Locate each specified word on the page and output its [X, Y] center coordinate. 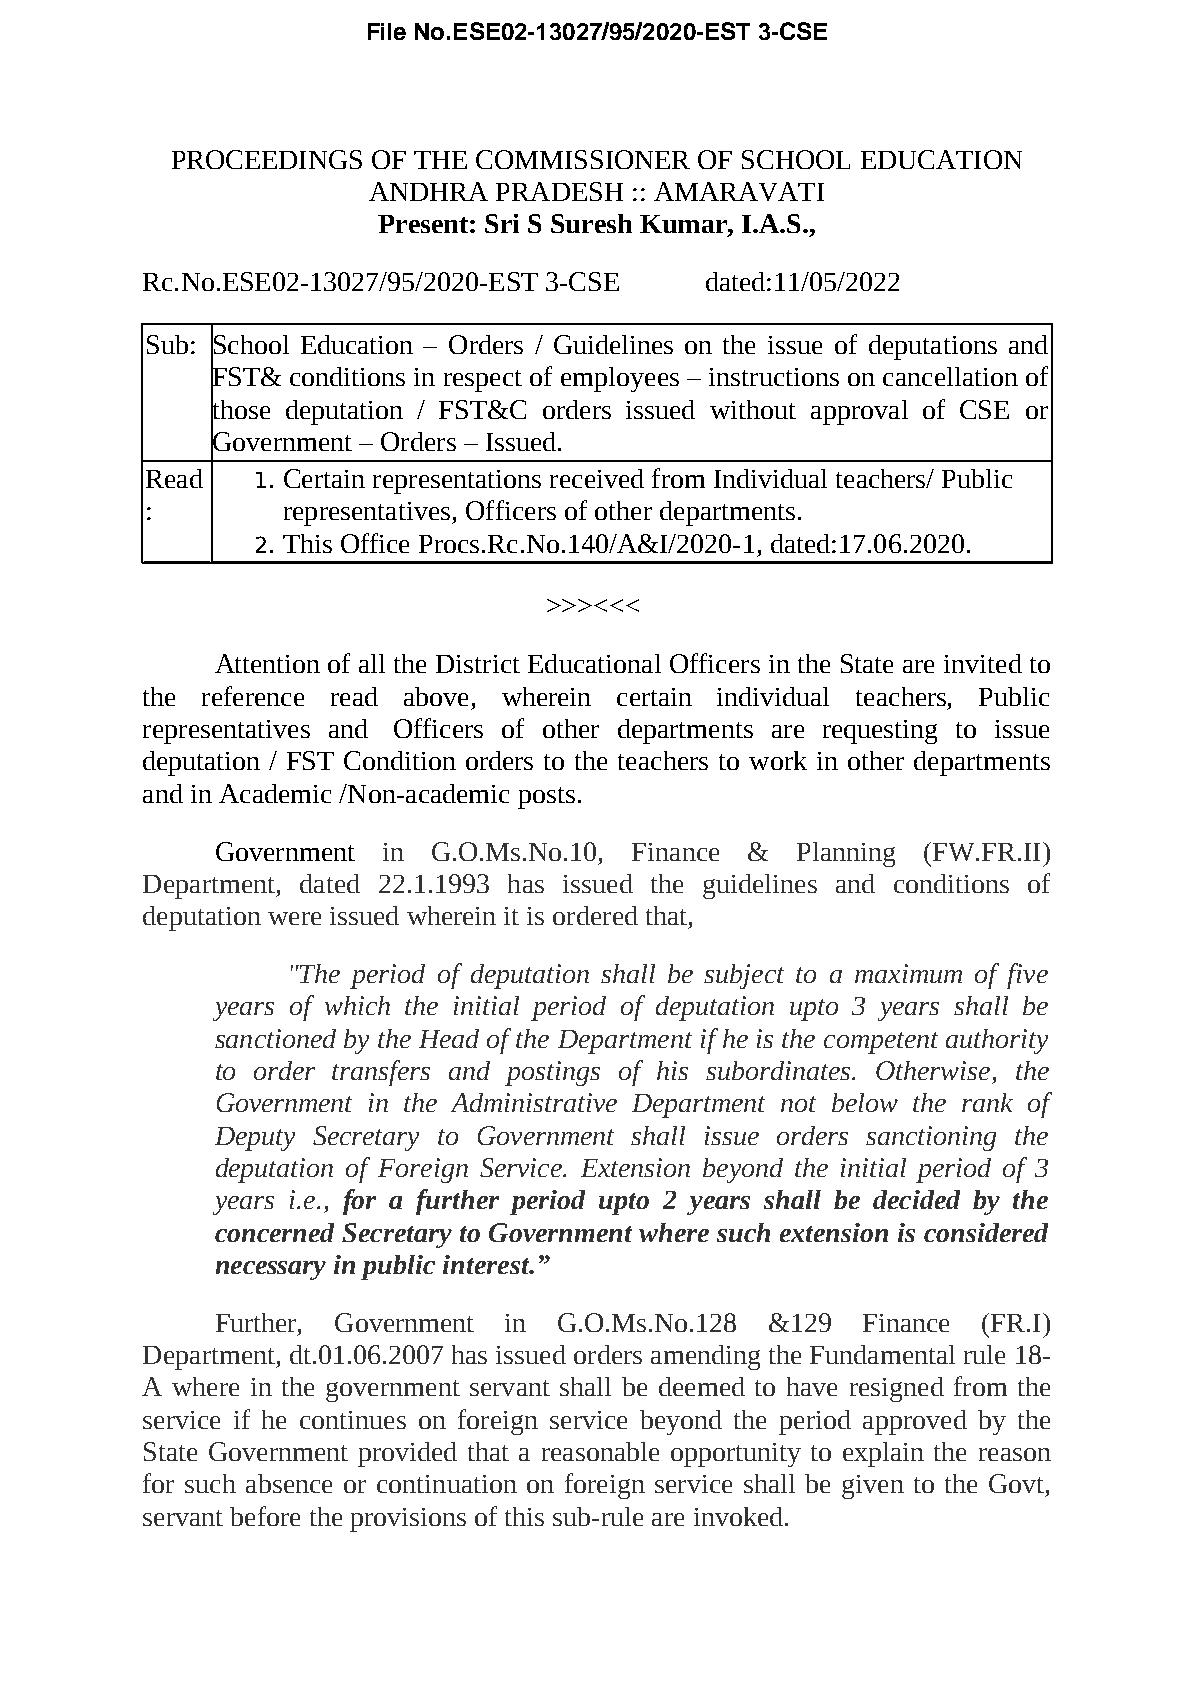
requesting [880, 732]
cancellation [950, 376]
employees [620, 379]
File [387, 31]
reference [253, 696]
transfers [381, 1073]
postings [552, 1073]
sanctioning [931, 1138]
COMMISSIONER [583, 159]
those [240, 409]
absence [289, 1483]
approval [859, 412]
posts [546, 798]
